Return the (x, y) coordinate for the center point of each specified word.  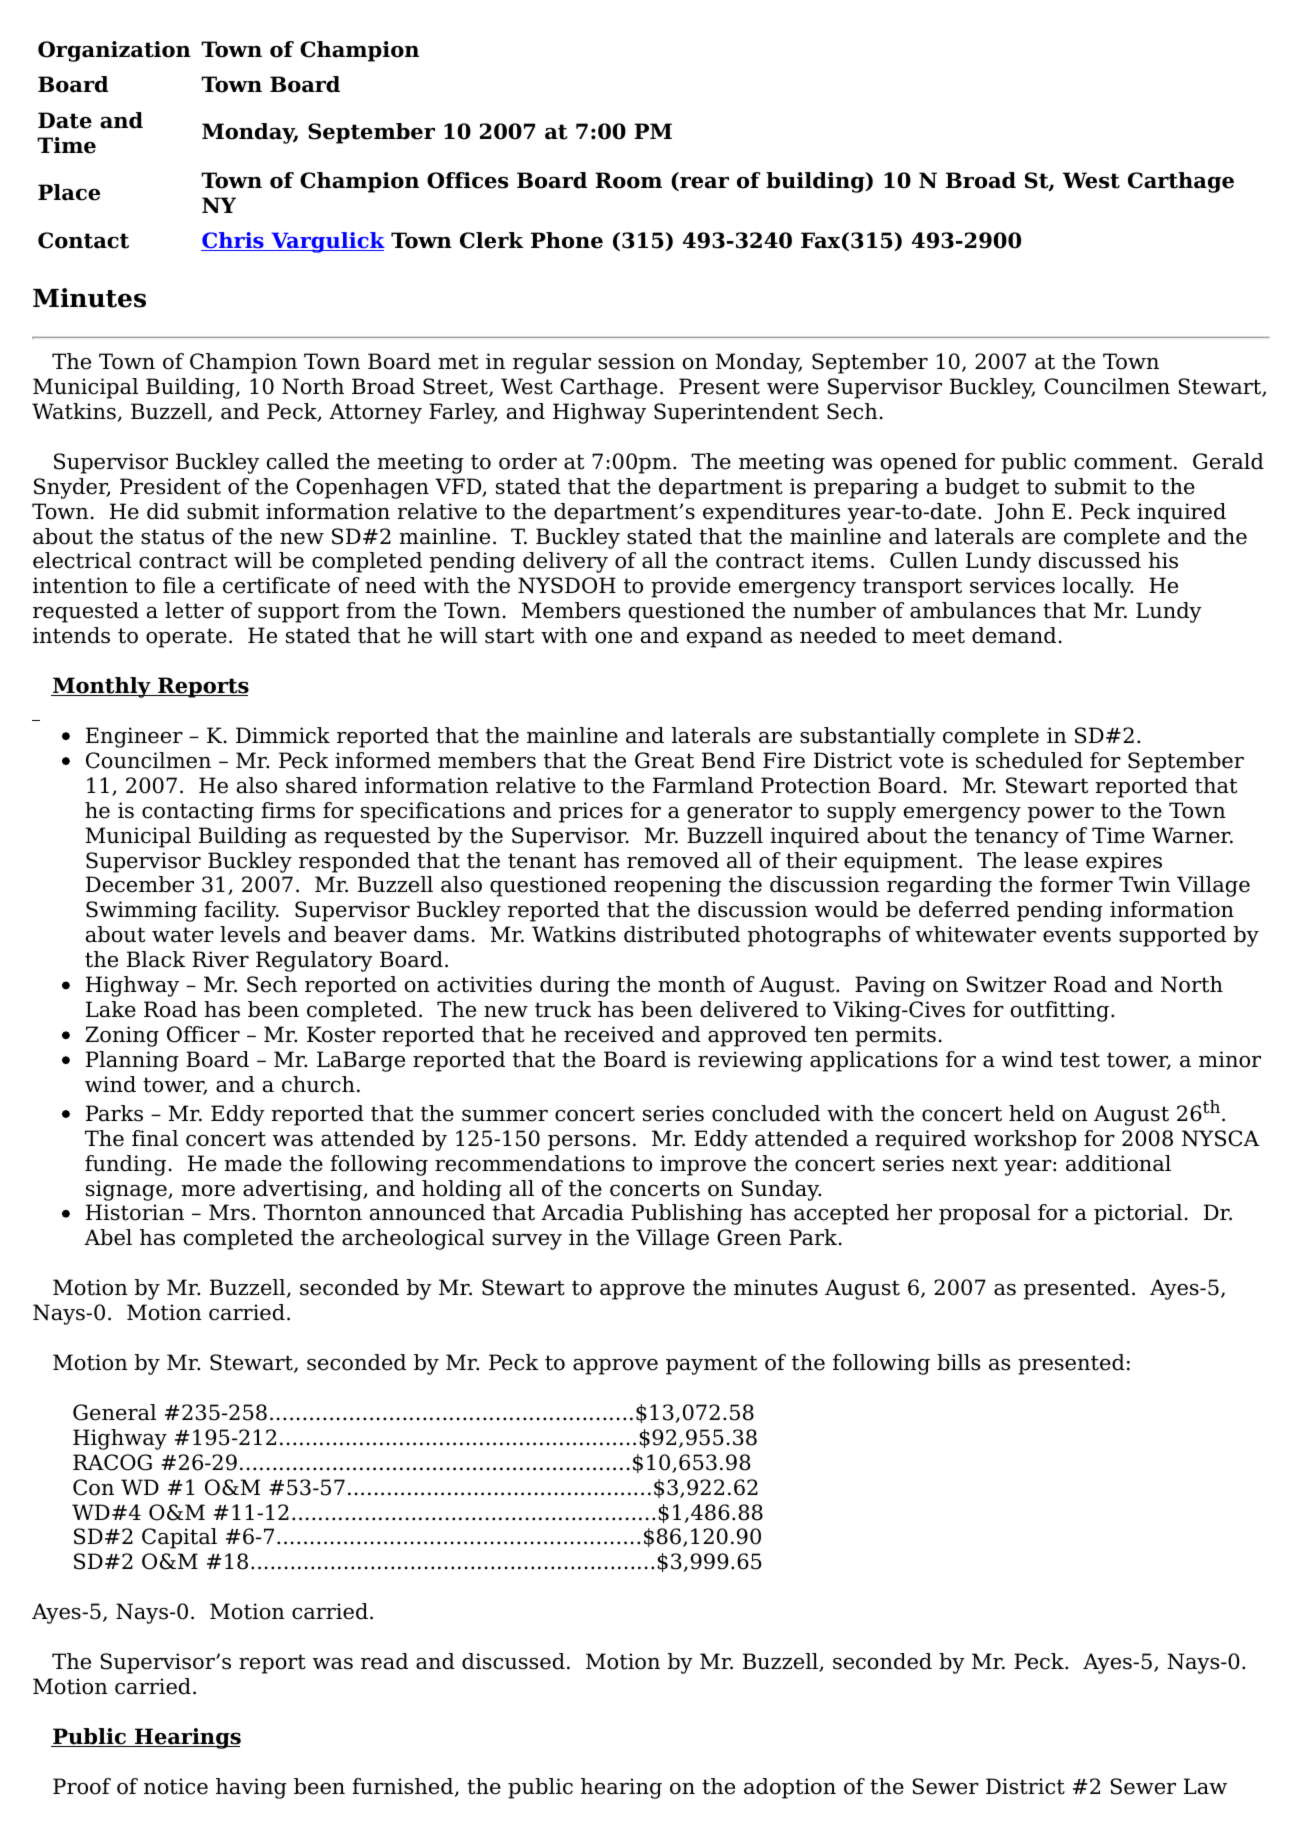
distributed (682, 934)
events (1077, 935)
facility (241, 911)
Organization (114, 51)
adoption (790, 1788)
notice (176, 1786)
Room (628, 180)
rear (703, 184)
